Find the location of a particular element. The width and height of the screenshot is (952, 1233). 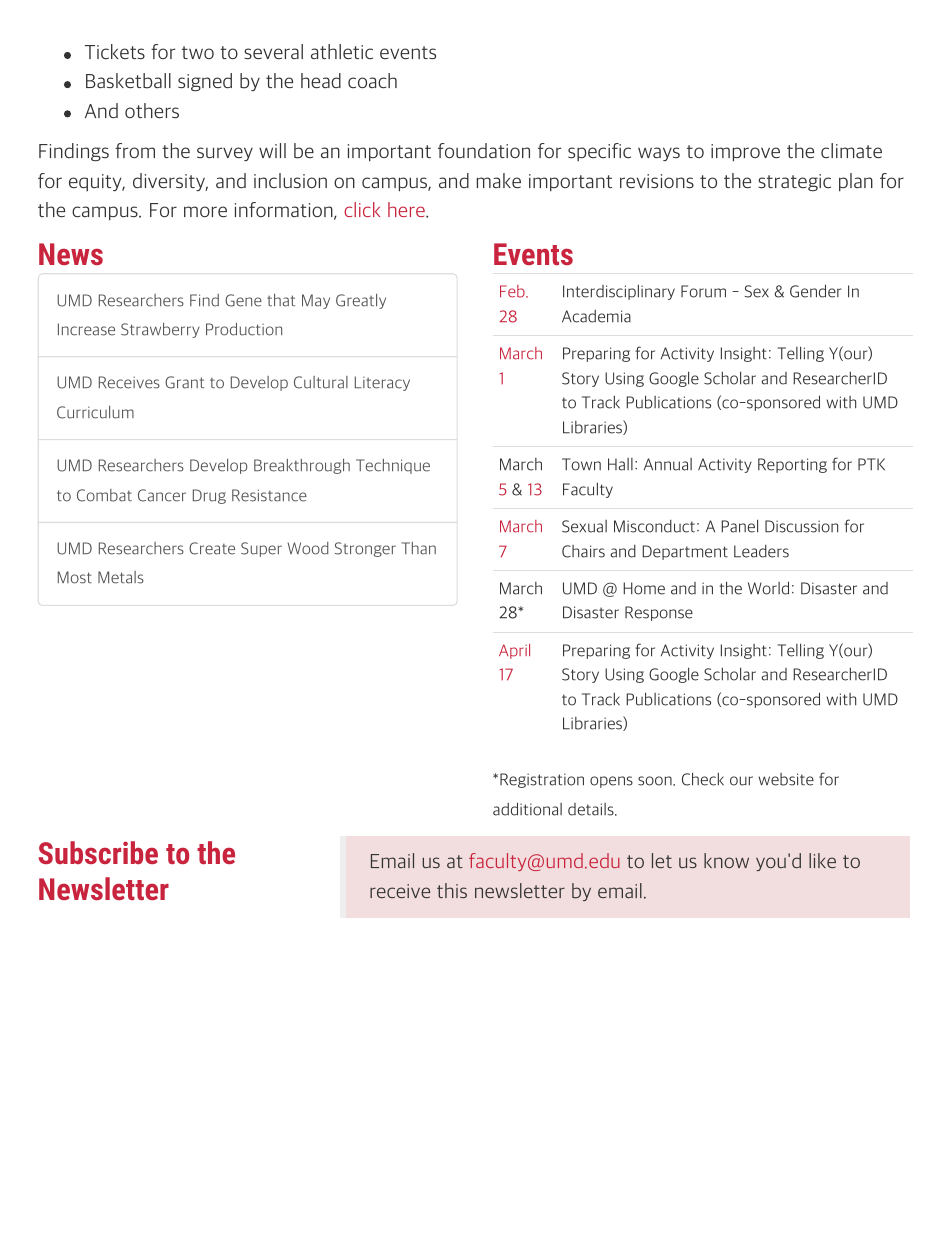

Gender is located at coordinates (815, 291).
